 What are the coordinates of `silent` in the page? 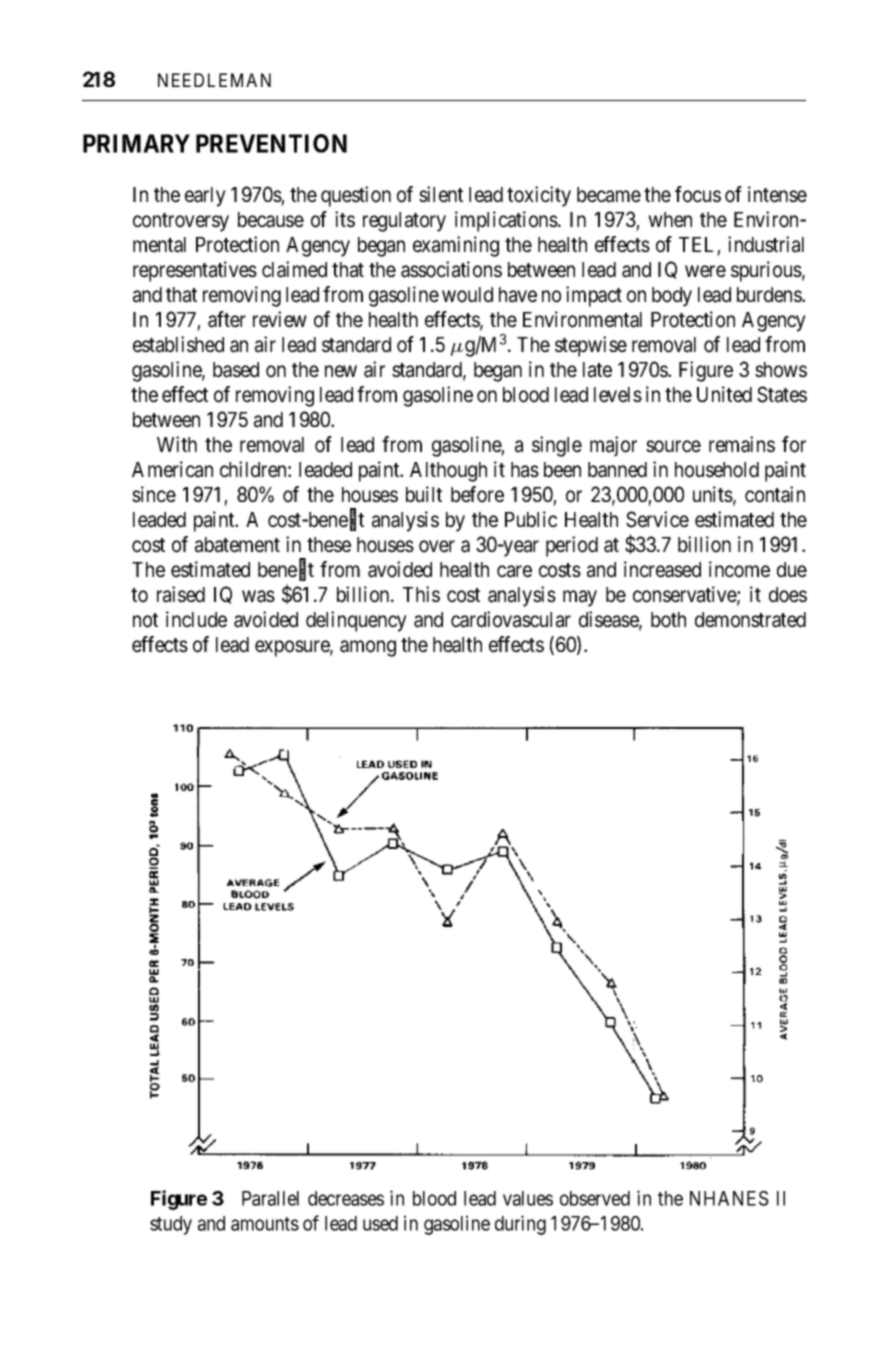 It's located at (441, 194).
